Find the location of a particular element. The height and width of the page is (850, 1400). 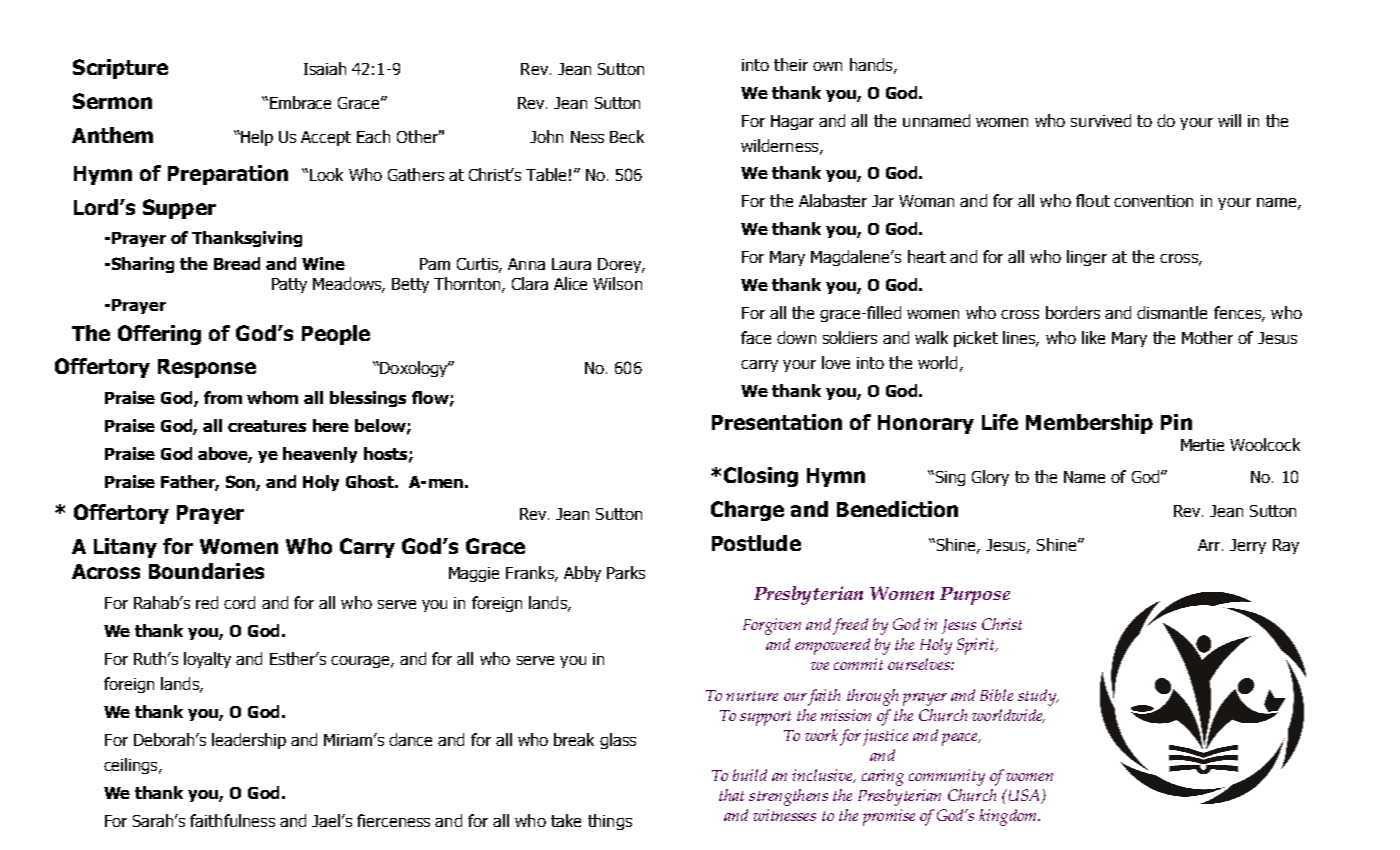

ceilings is located at coordinates (132, 766).
